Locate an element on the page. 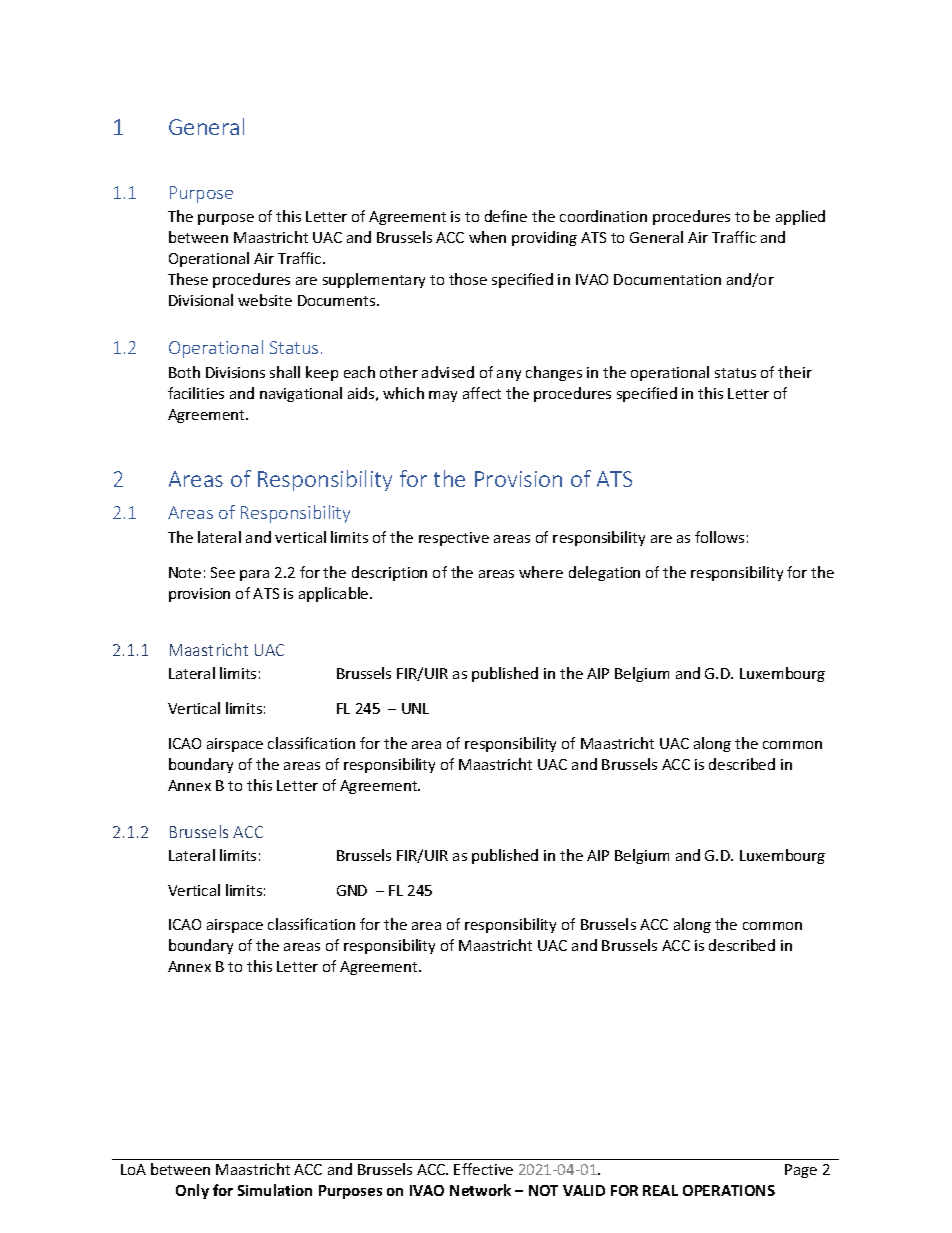  when is located at coordinates (487, 237).
